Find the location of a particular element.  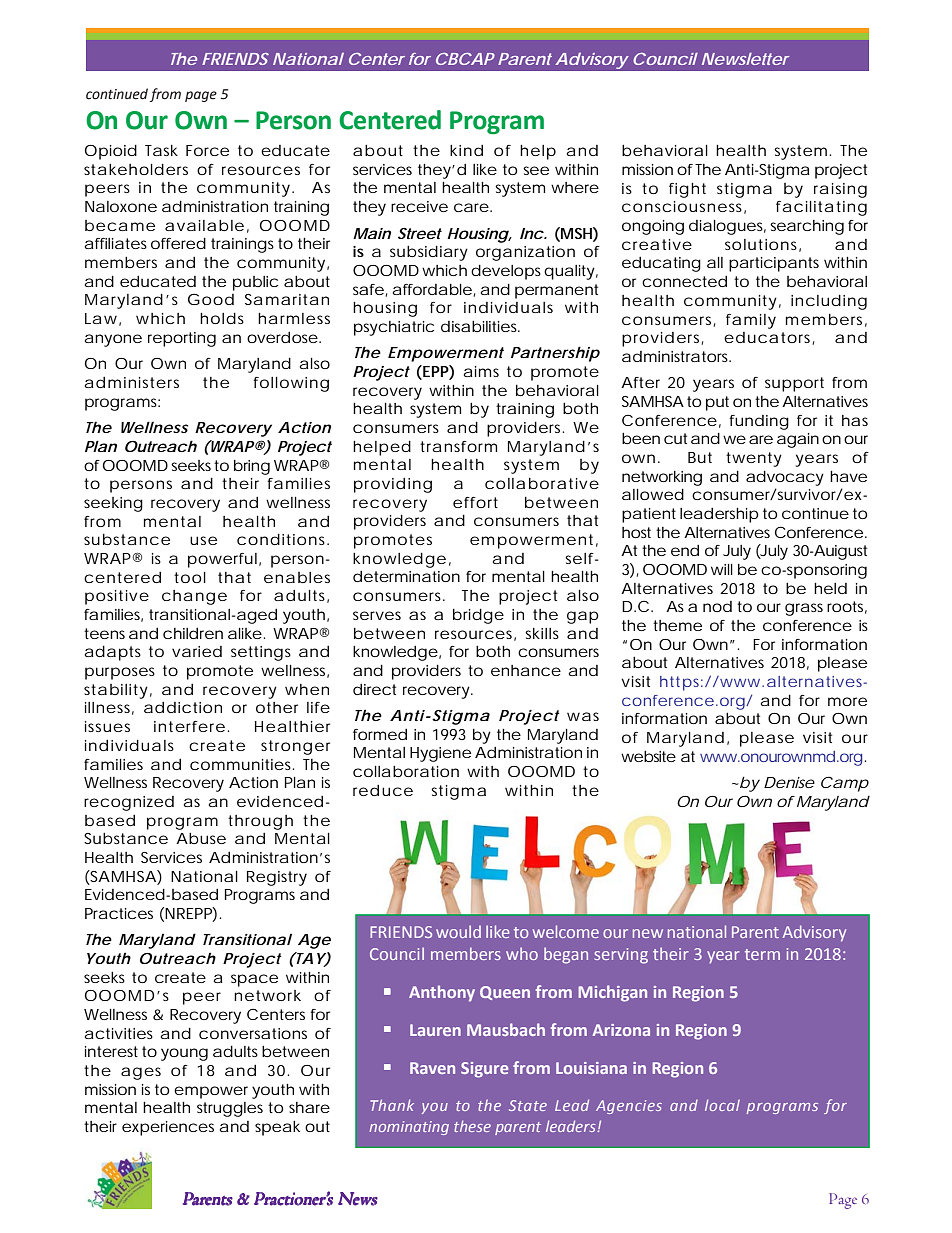

care is located at coordinates (471, 207).
